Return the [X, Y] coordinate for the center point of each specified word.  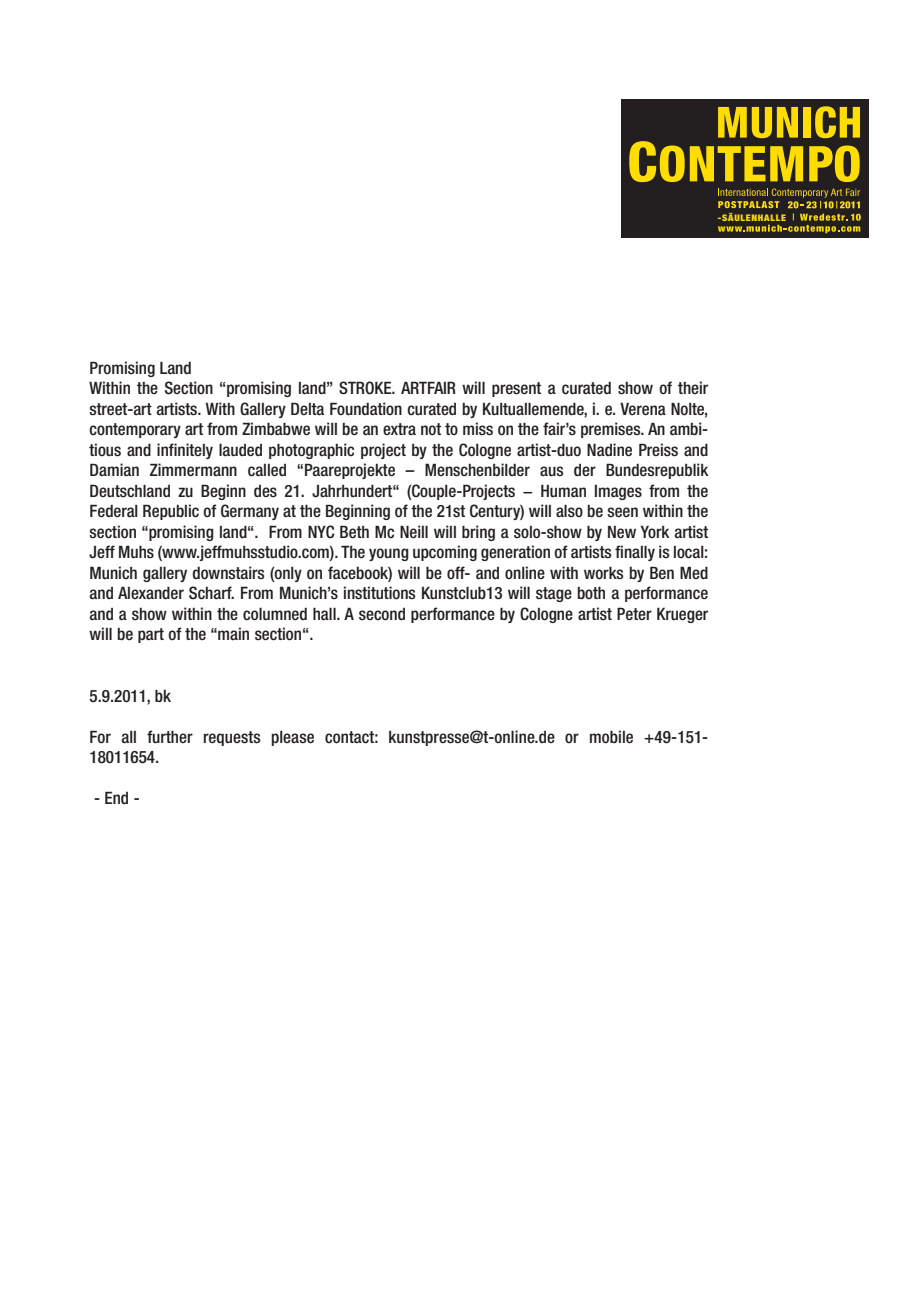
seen [622, 512]
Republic [171, 512]
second [382, 614]
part [151, 635]
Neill [414, 531]
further [170, 736]
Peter [634, 613]
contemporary [135, 430]
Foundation [366, 408]
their [693, 387]
